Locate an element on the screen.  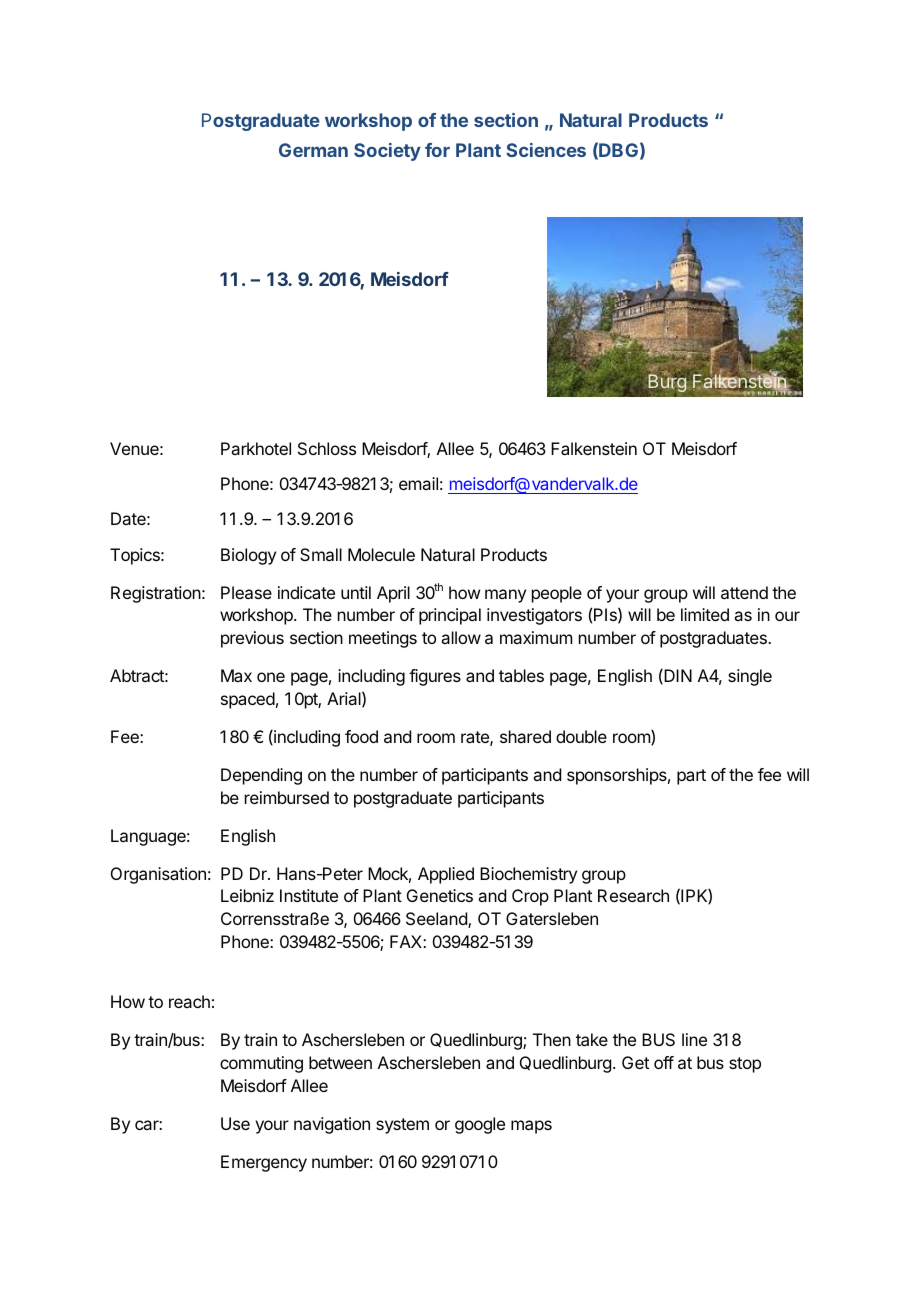
Biology is located at coordinates (248, 556).
